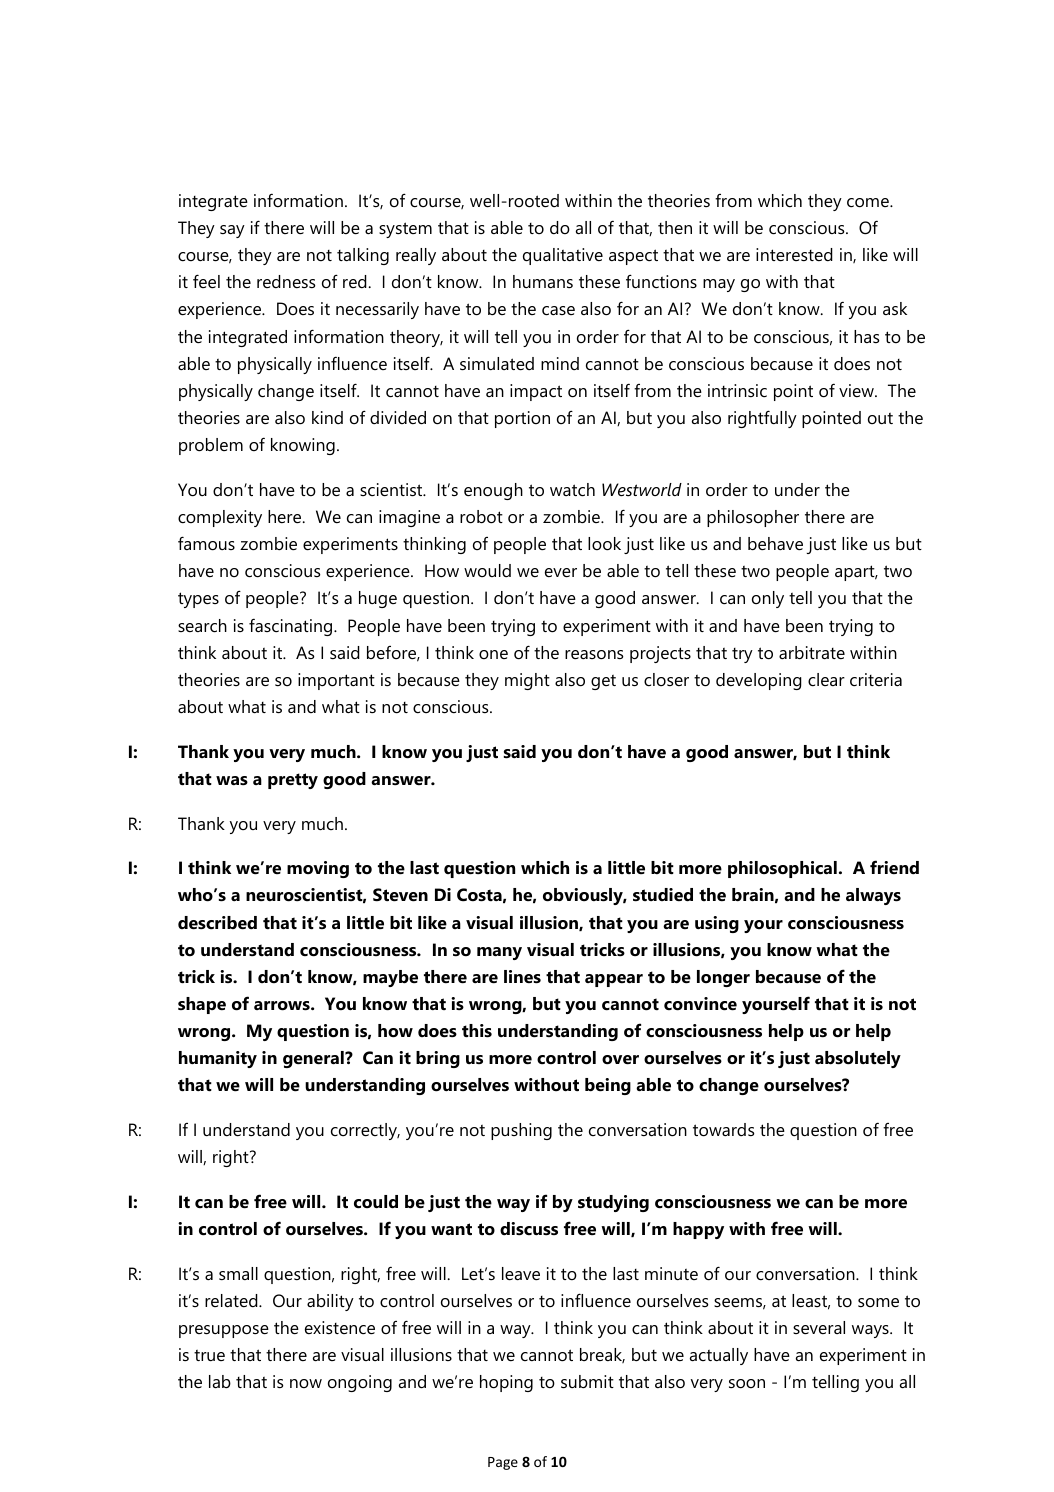 This screenshot has height=1492, width=1054. What do you see at coordinates (782, 869) in the screenshot?
I see `philosophical` at bounding box center [782, 869].
